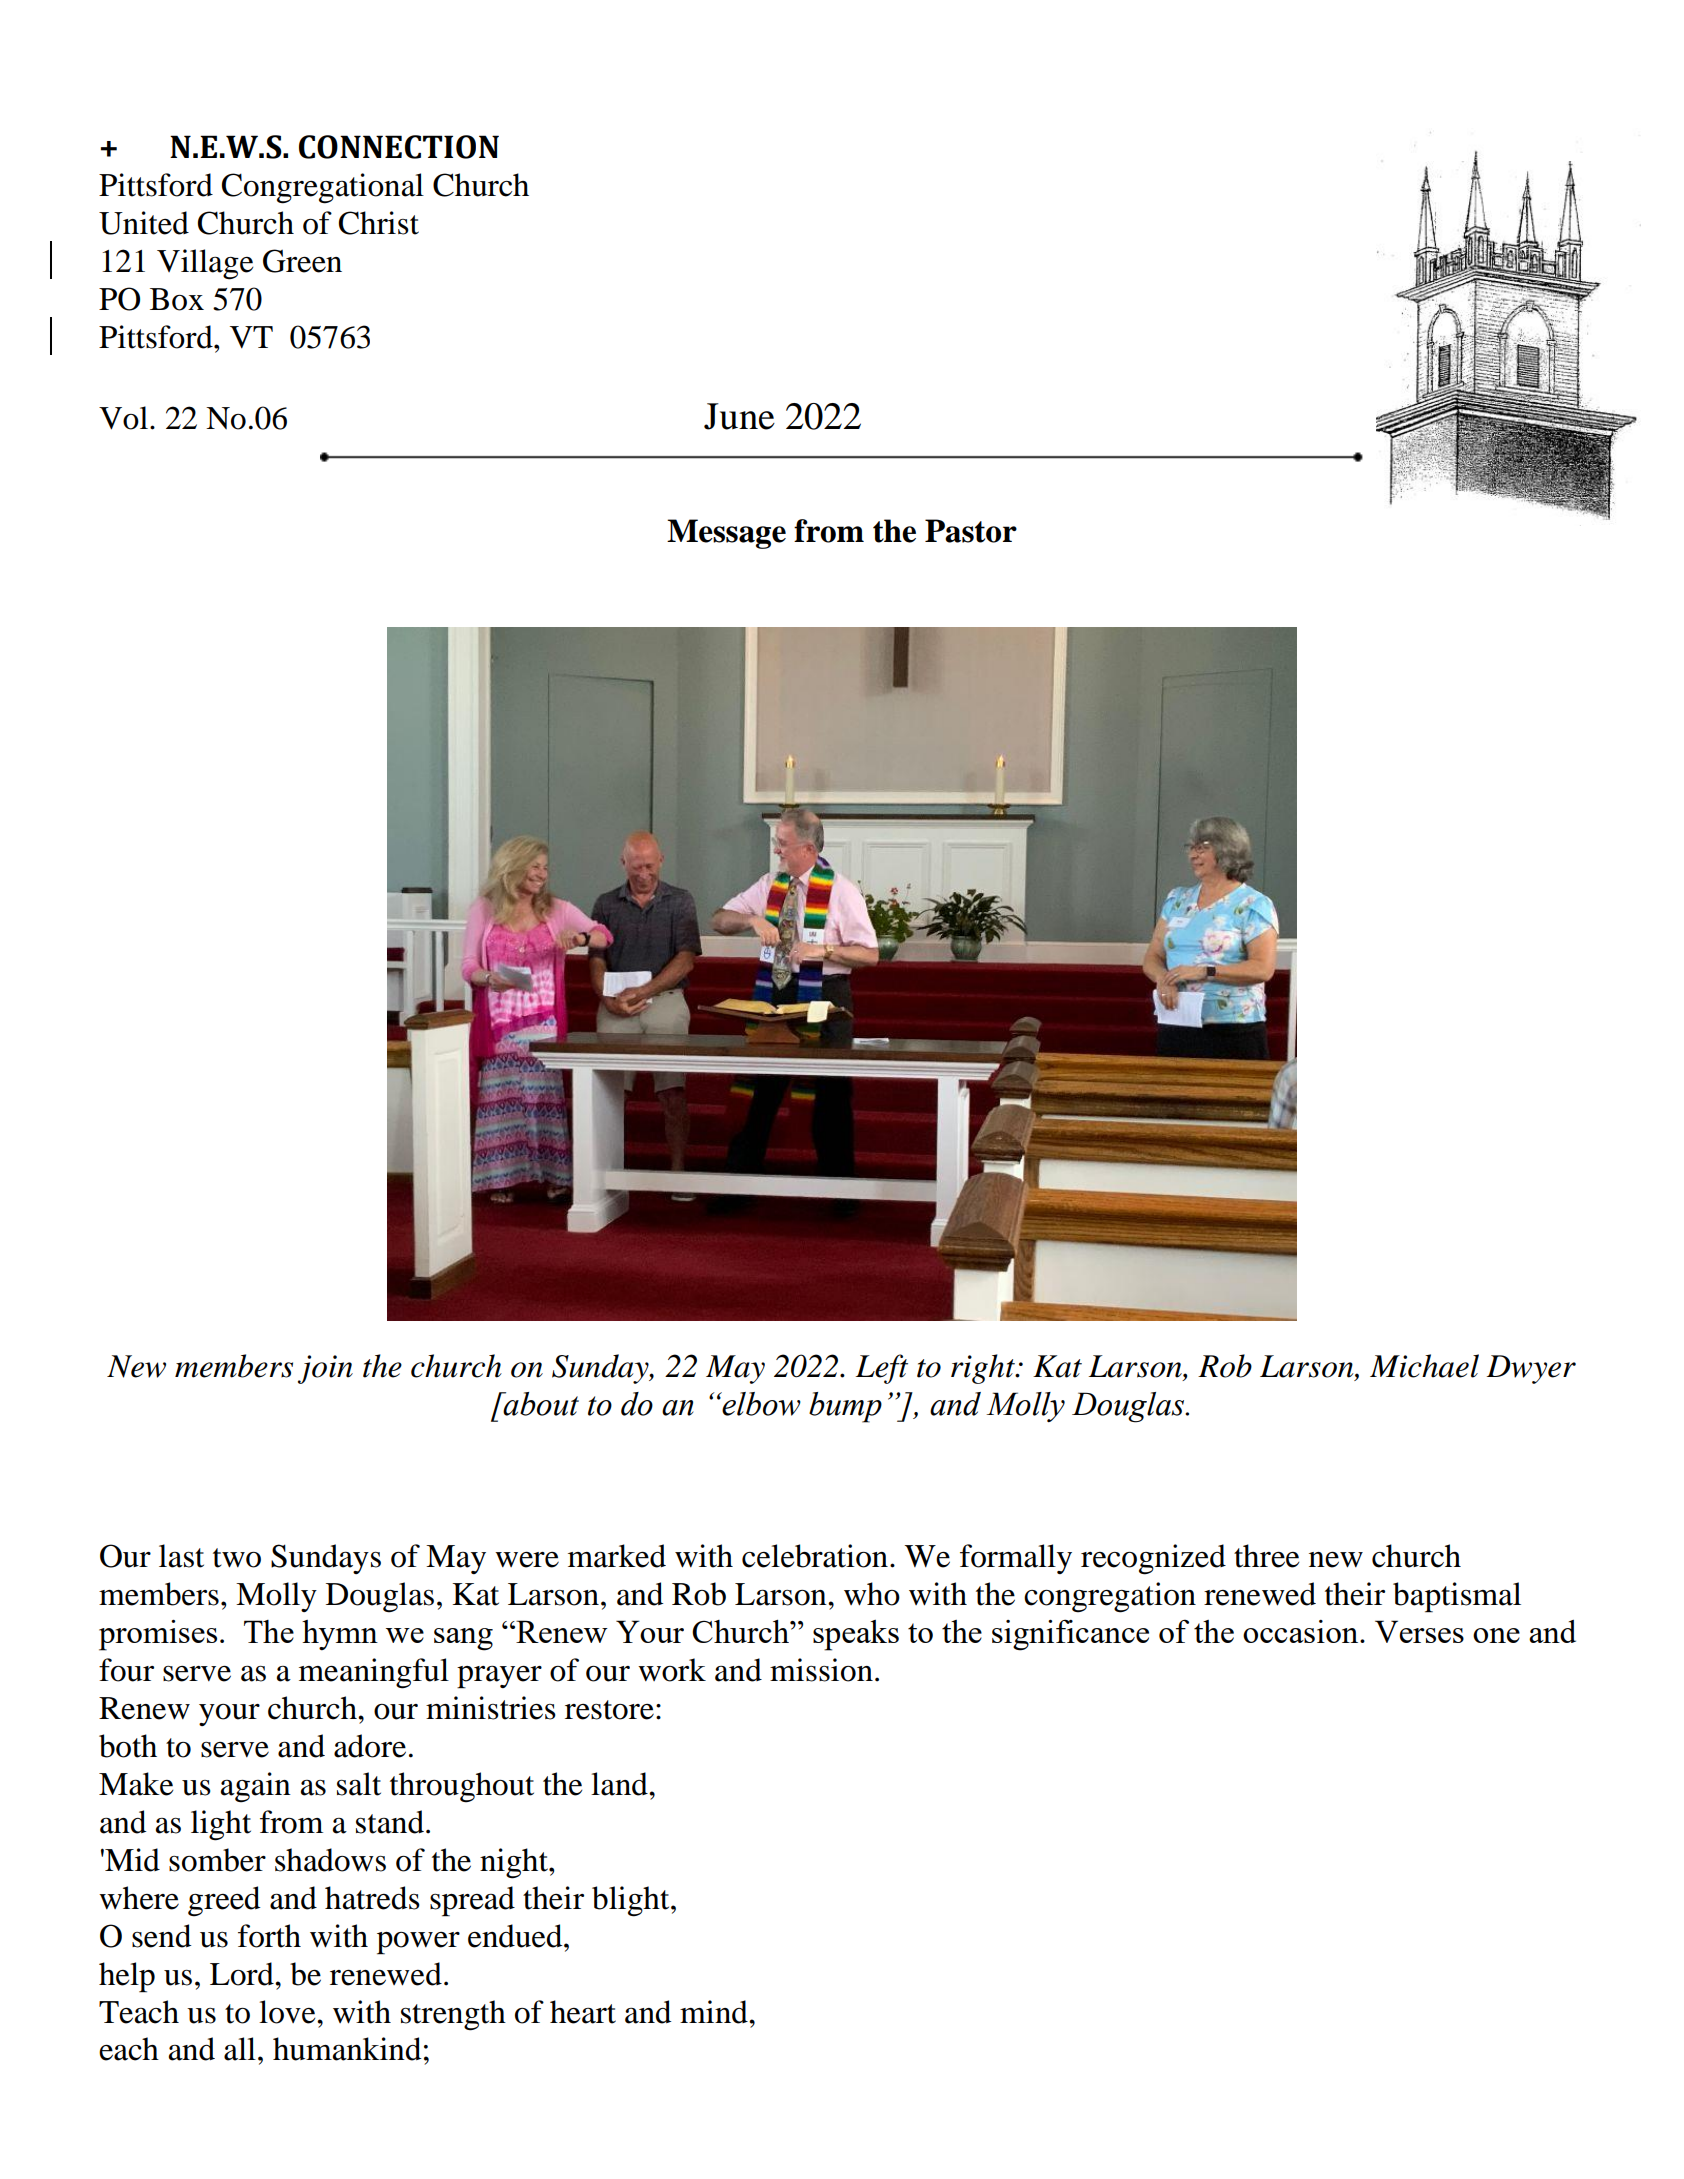 Image resolution: width=1684 pixels, height=2179 pixels. Describe the element at coordinates (325, 1369) in the image. I see `join` at that location.
